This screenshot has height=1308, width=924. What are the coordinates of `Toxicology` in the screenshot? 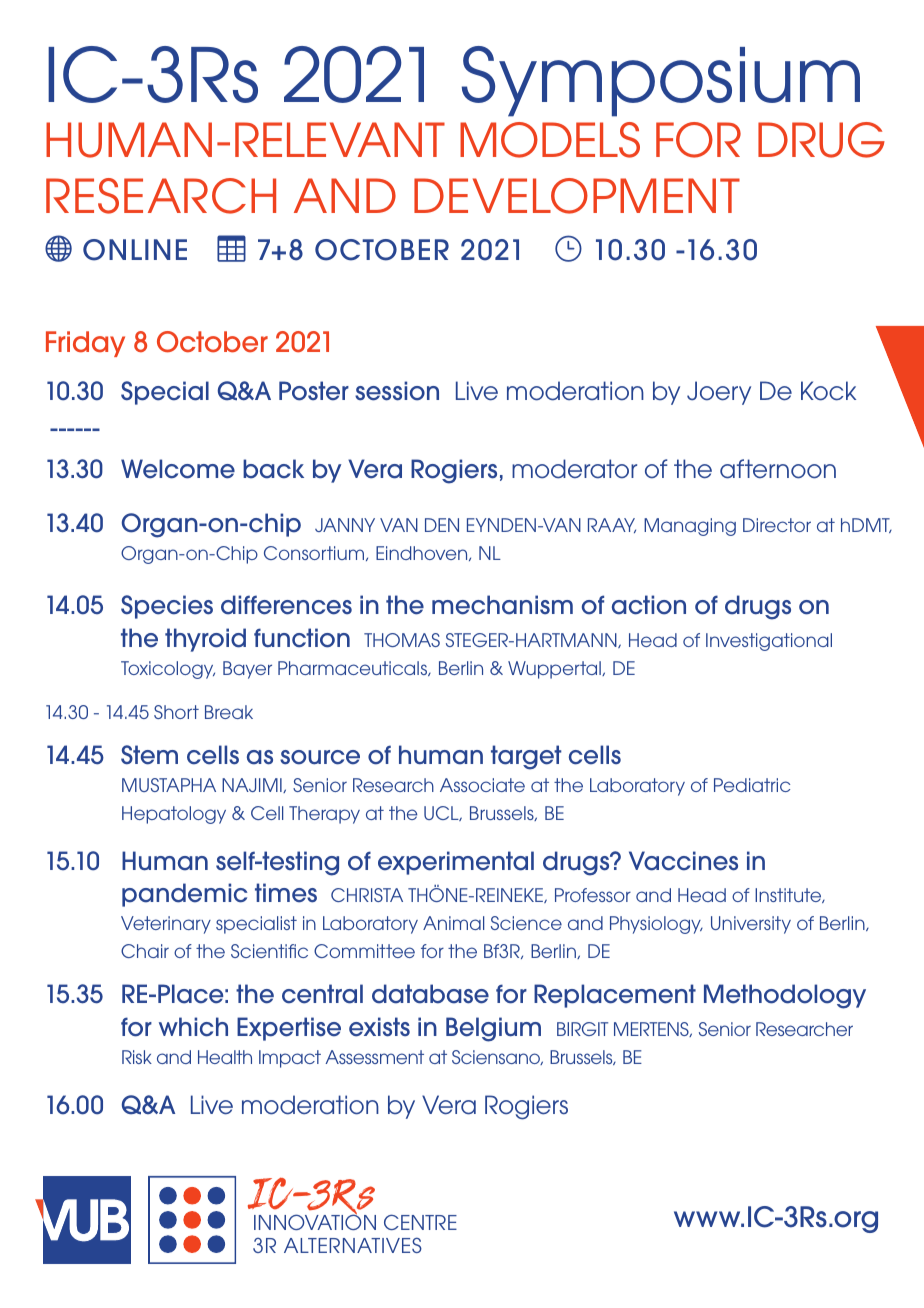 It's located at (168, 670).
